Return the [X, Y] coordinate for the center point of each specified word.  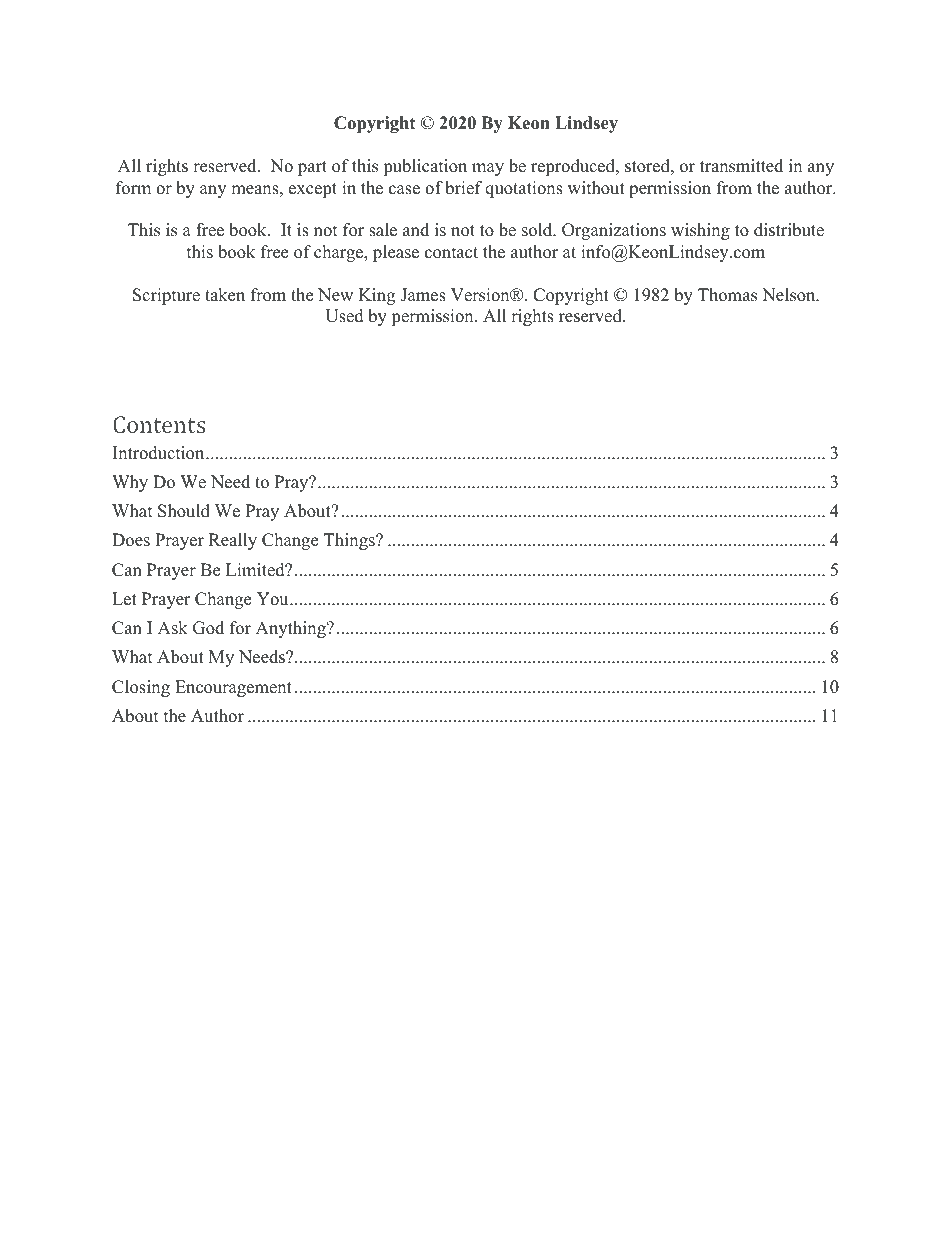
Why [130, 483]
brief [464, 188]
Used [344, 316]
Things [350, 541]
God [208, 628]
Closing [141, 688]
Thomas [727, 295]
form [133, 188]
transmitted [741, 166]
